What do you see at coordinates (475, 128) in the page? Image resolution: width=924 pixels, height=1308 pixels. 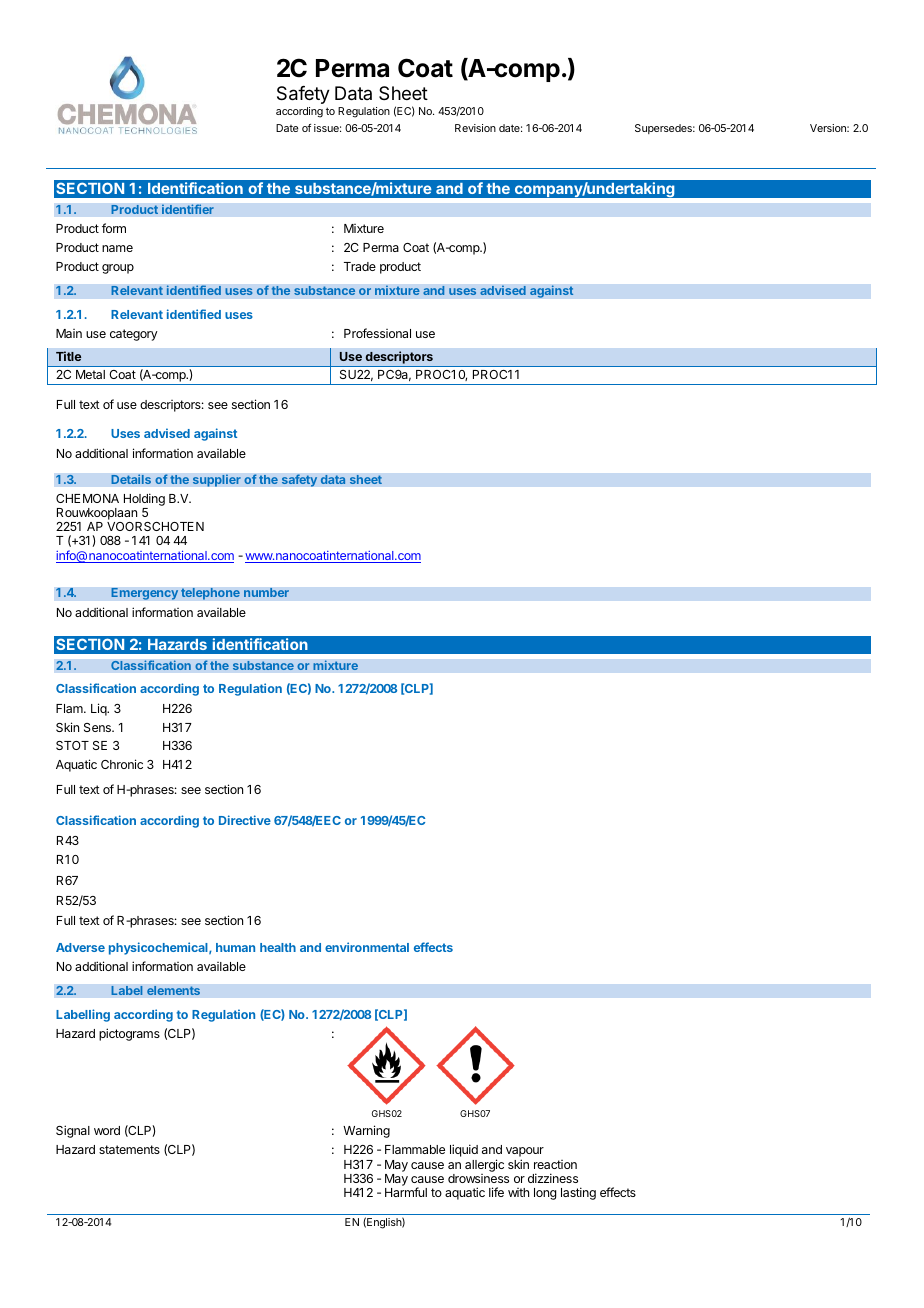 I see `Revision` at bounding box center [475, 128].
